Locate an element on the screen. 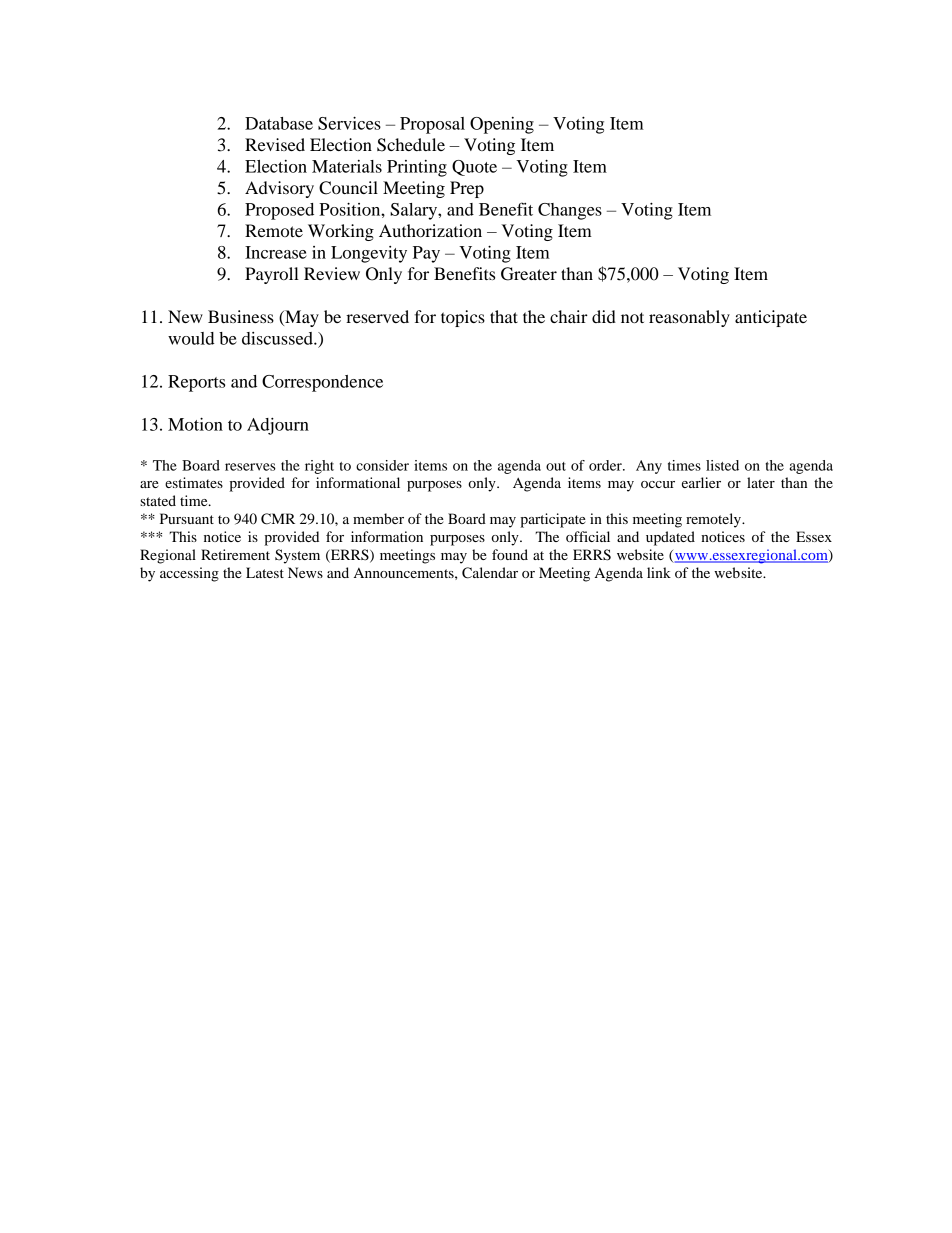  found is located at coordinates (510, 554).
